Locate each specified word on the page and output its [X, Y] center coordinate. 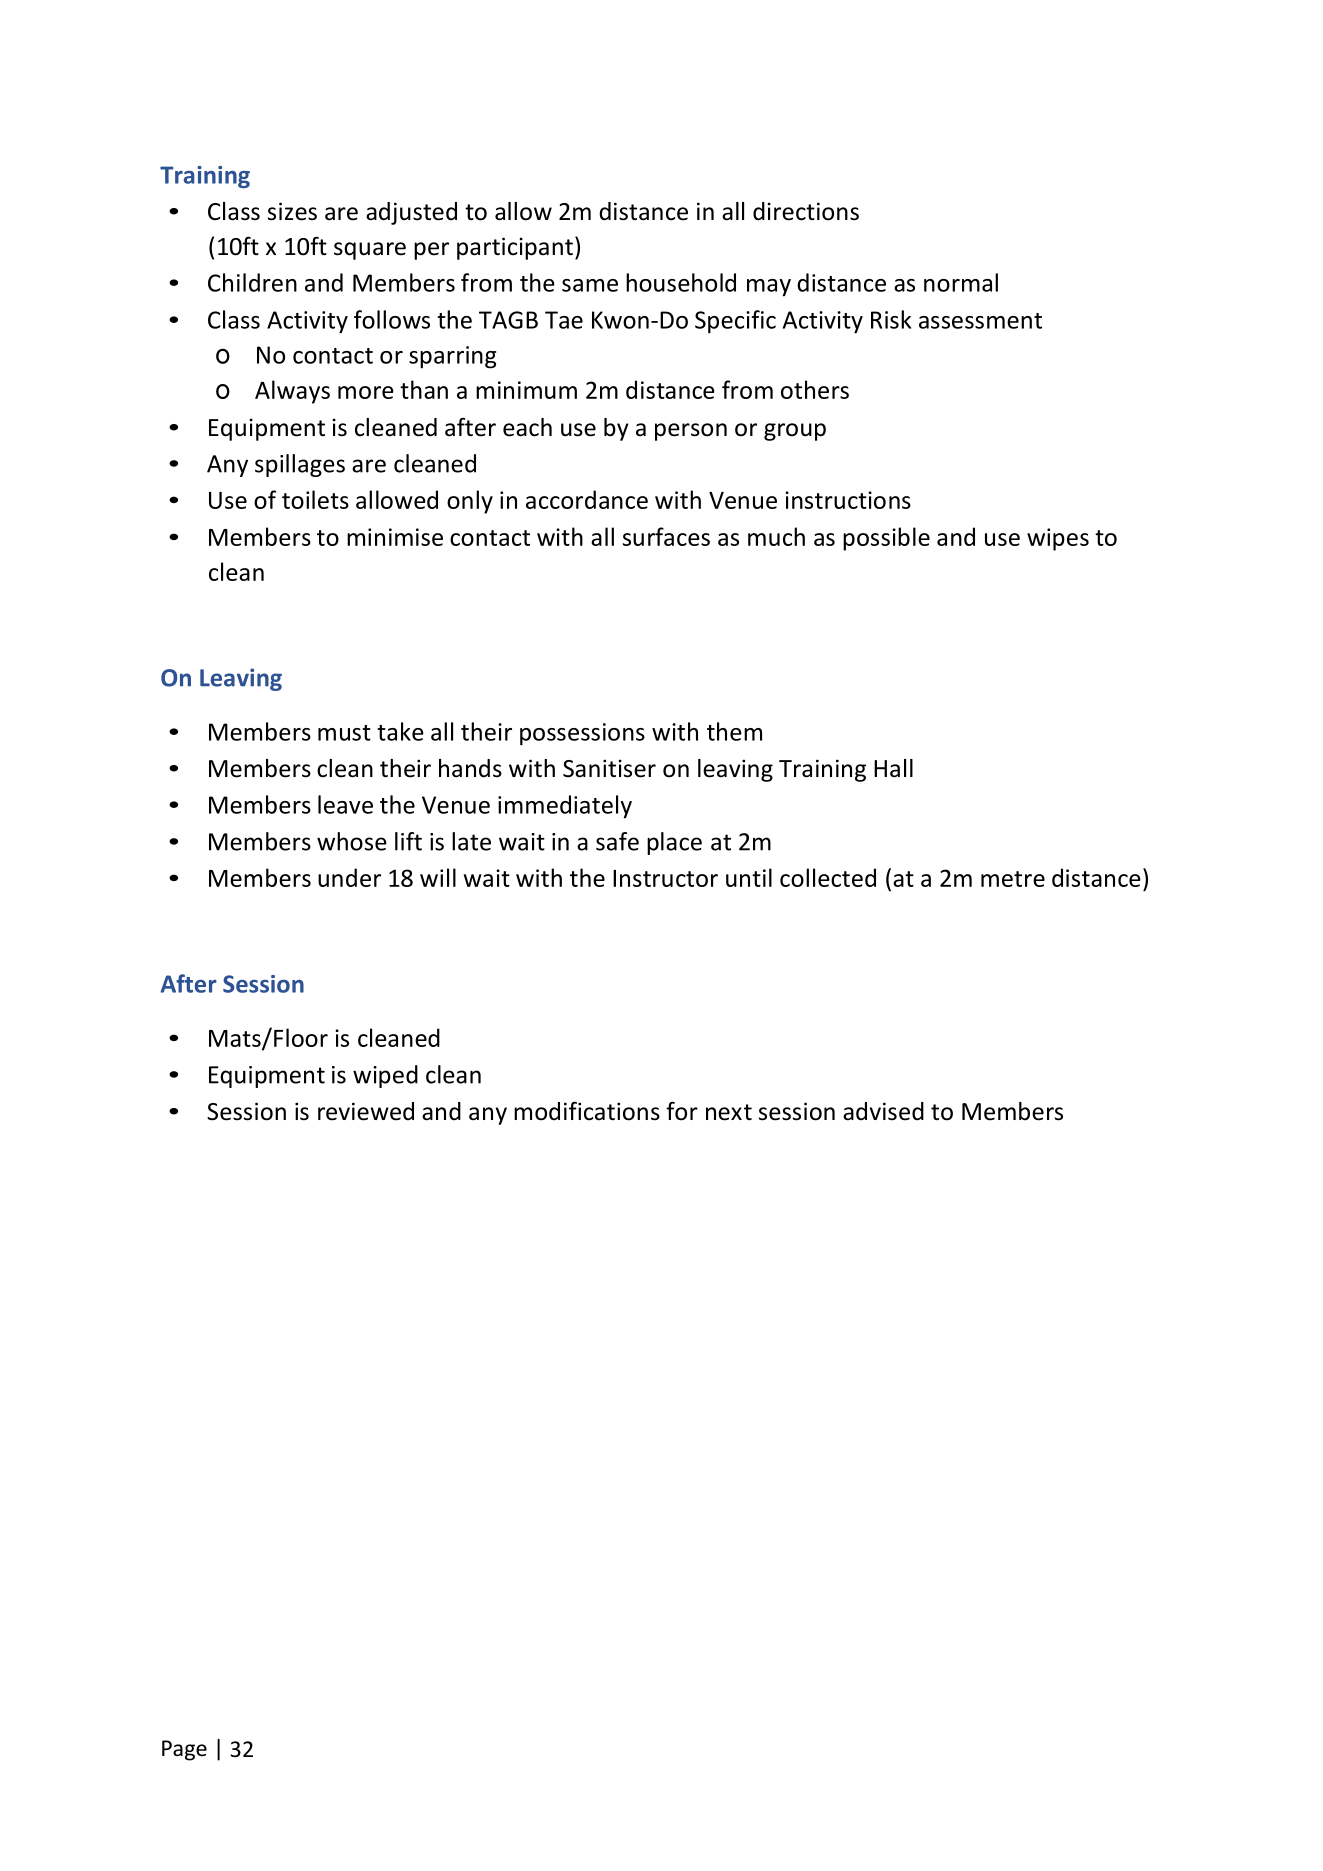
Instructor [665, 878]
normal [961, 282]
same [590, 285]
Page [184, 1750]
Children [252, 282]
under [349, 877]
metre [1013, 879]
